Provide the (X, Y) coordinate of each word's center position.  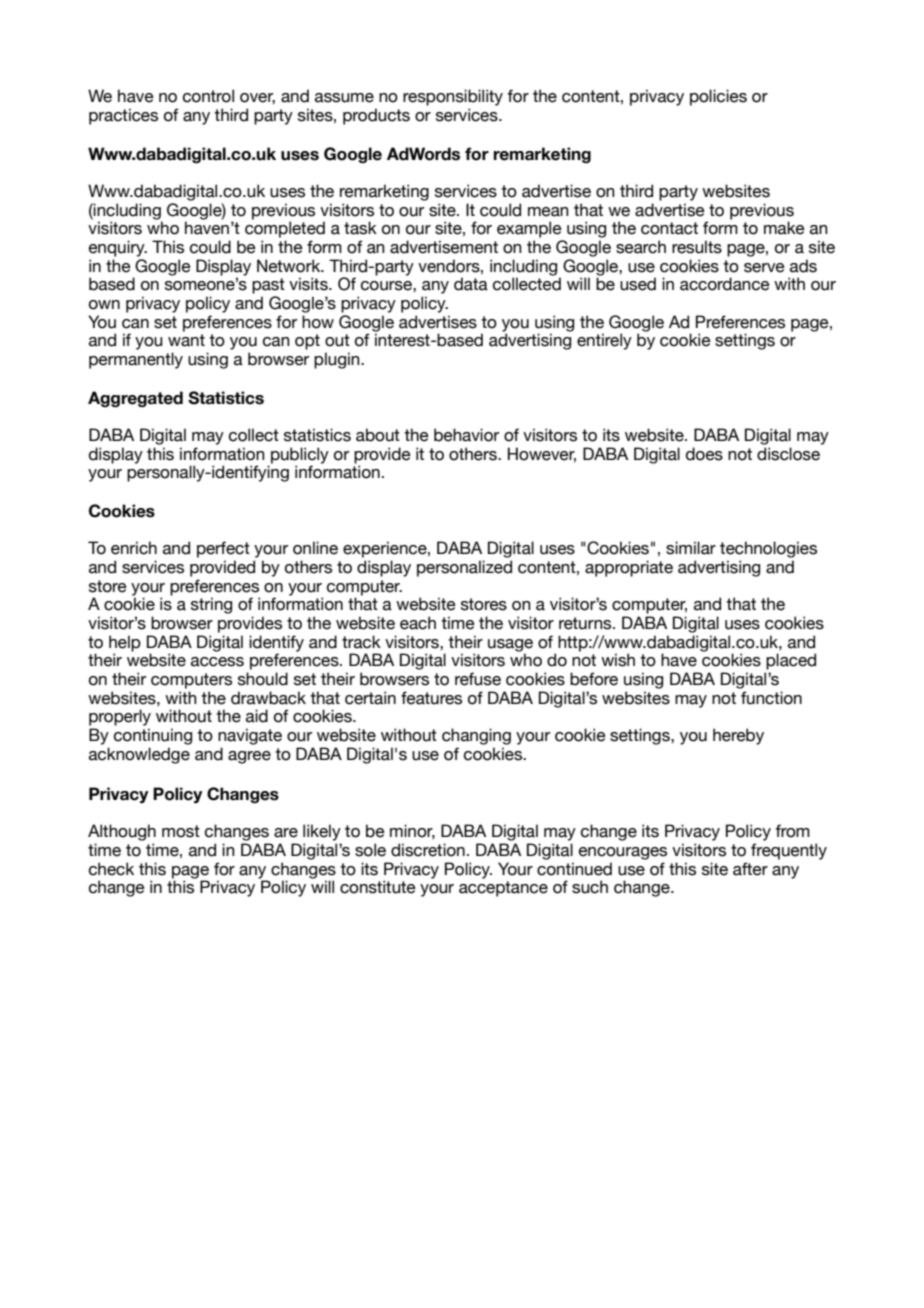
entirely (604, 341)
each (418, 623)
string (211, 605)
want (186, 340)
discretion (428, 850)
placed (791, 661)
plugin (338, 360)
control (208, 96)
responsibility (453, 97)
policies (718, 97)
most (181, 831)
